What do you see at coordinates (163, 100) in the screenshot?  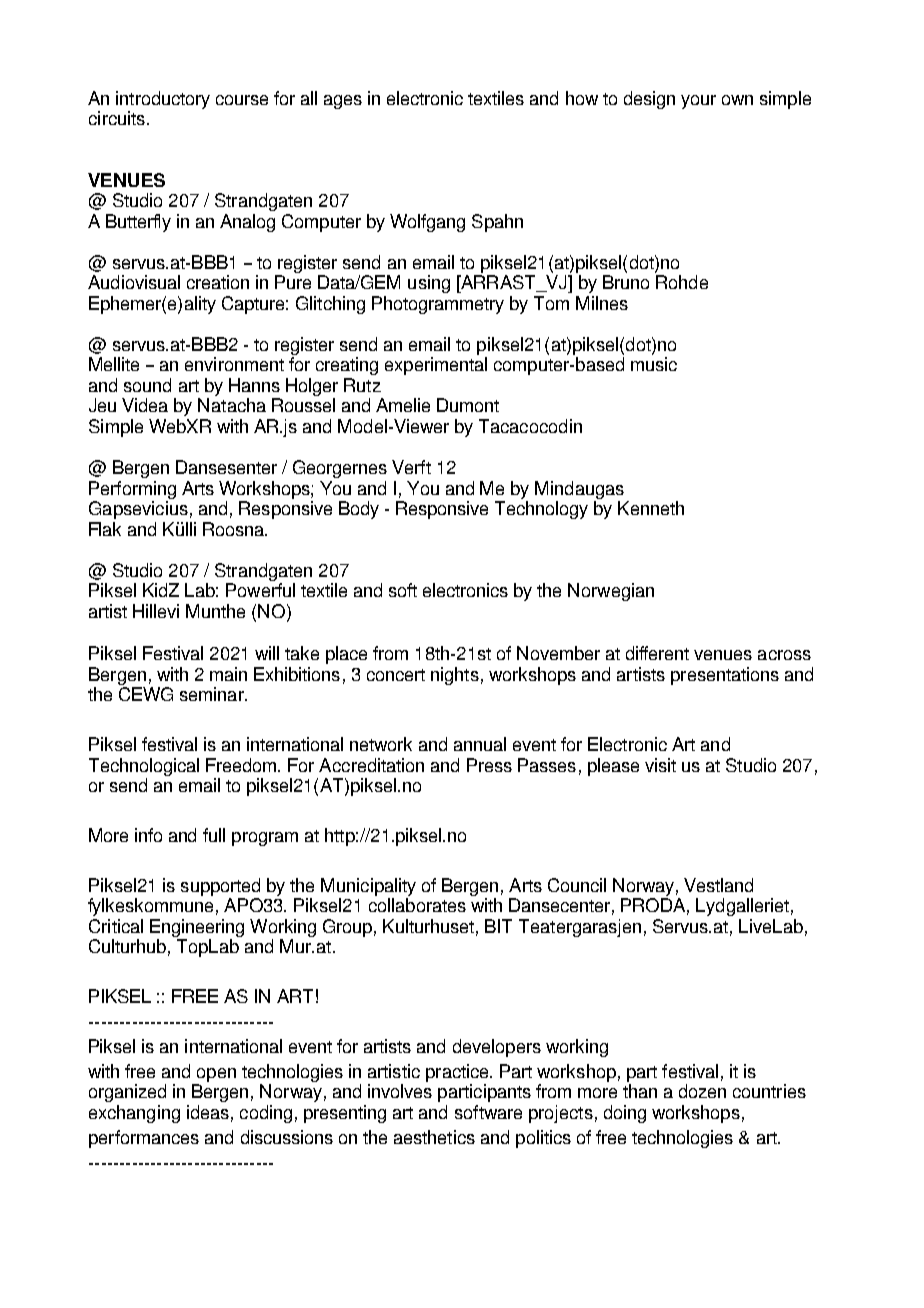 I see `introductory` at bounding box center [163, 100].
